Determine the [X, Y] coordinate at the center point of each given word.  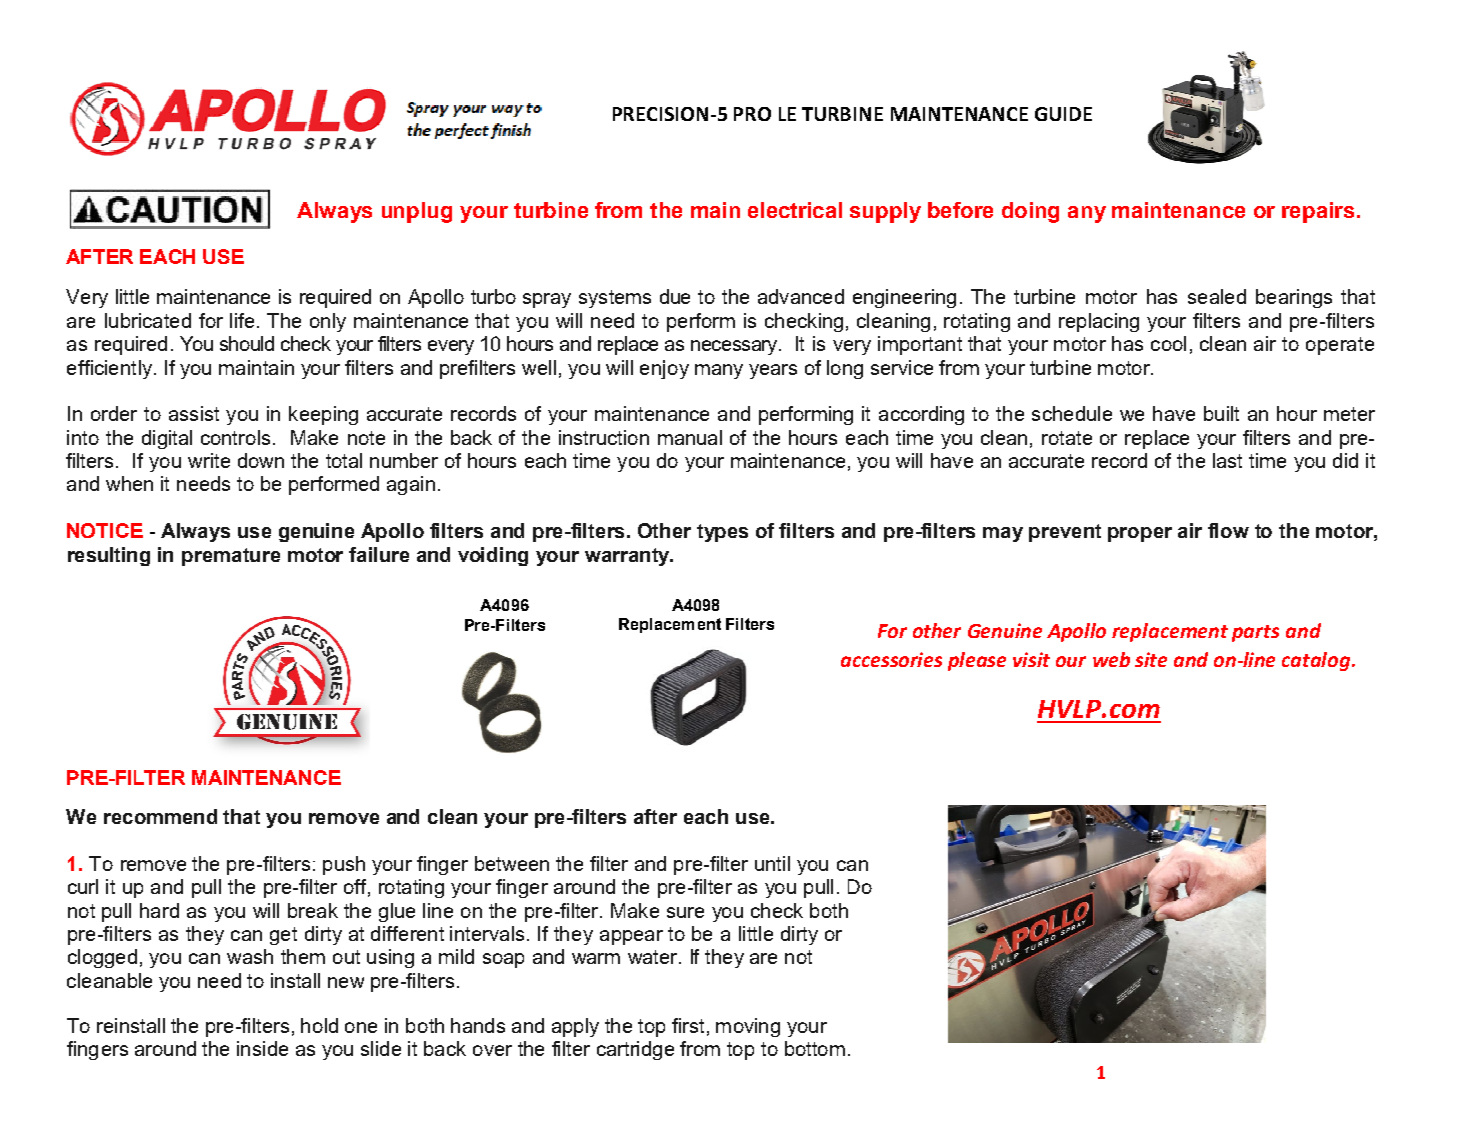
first [688, 1025]
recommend [160, 816]
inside [262, 1048]
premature [231, 557]
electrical [795, 210]
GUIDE [1063, 114]
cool [1168, 343]
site [1151, 659]
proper [1140, 534]
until [772, 863]
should [247, 343]
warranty [628, 557]
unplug [417, 212]
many [719, 371]
